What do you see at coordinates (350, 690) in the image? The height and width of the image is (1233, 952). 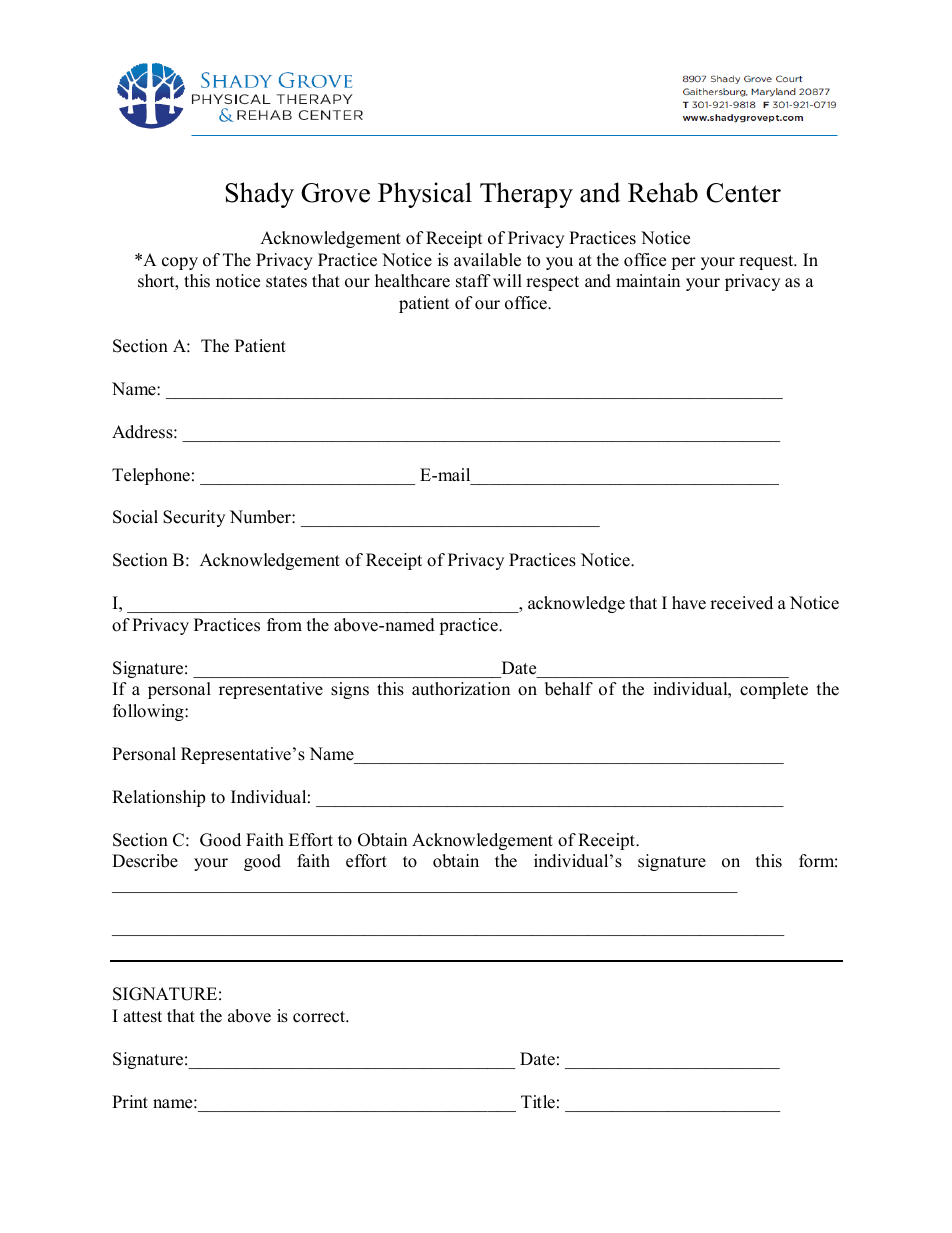 I see `signs` at bounding box center [350, 690].
